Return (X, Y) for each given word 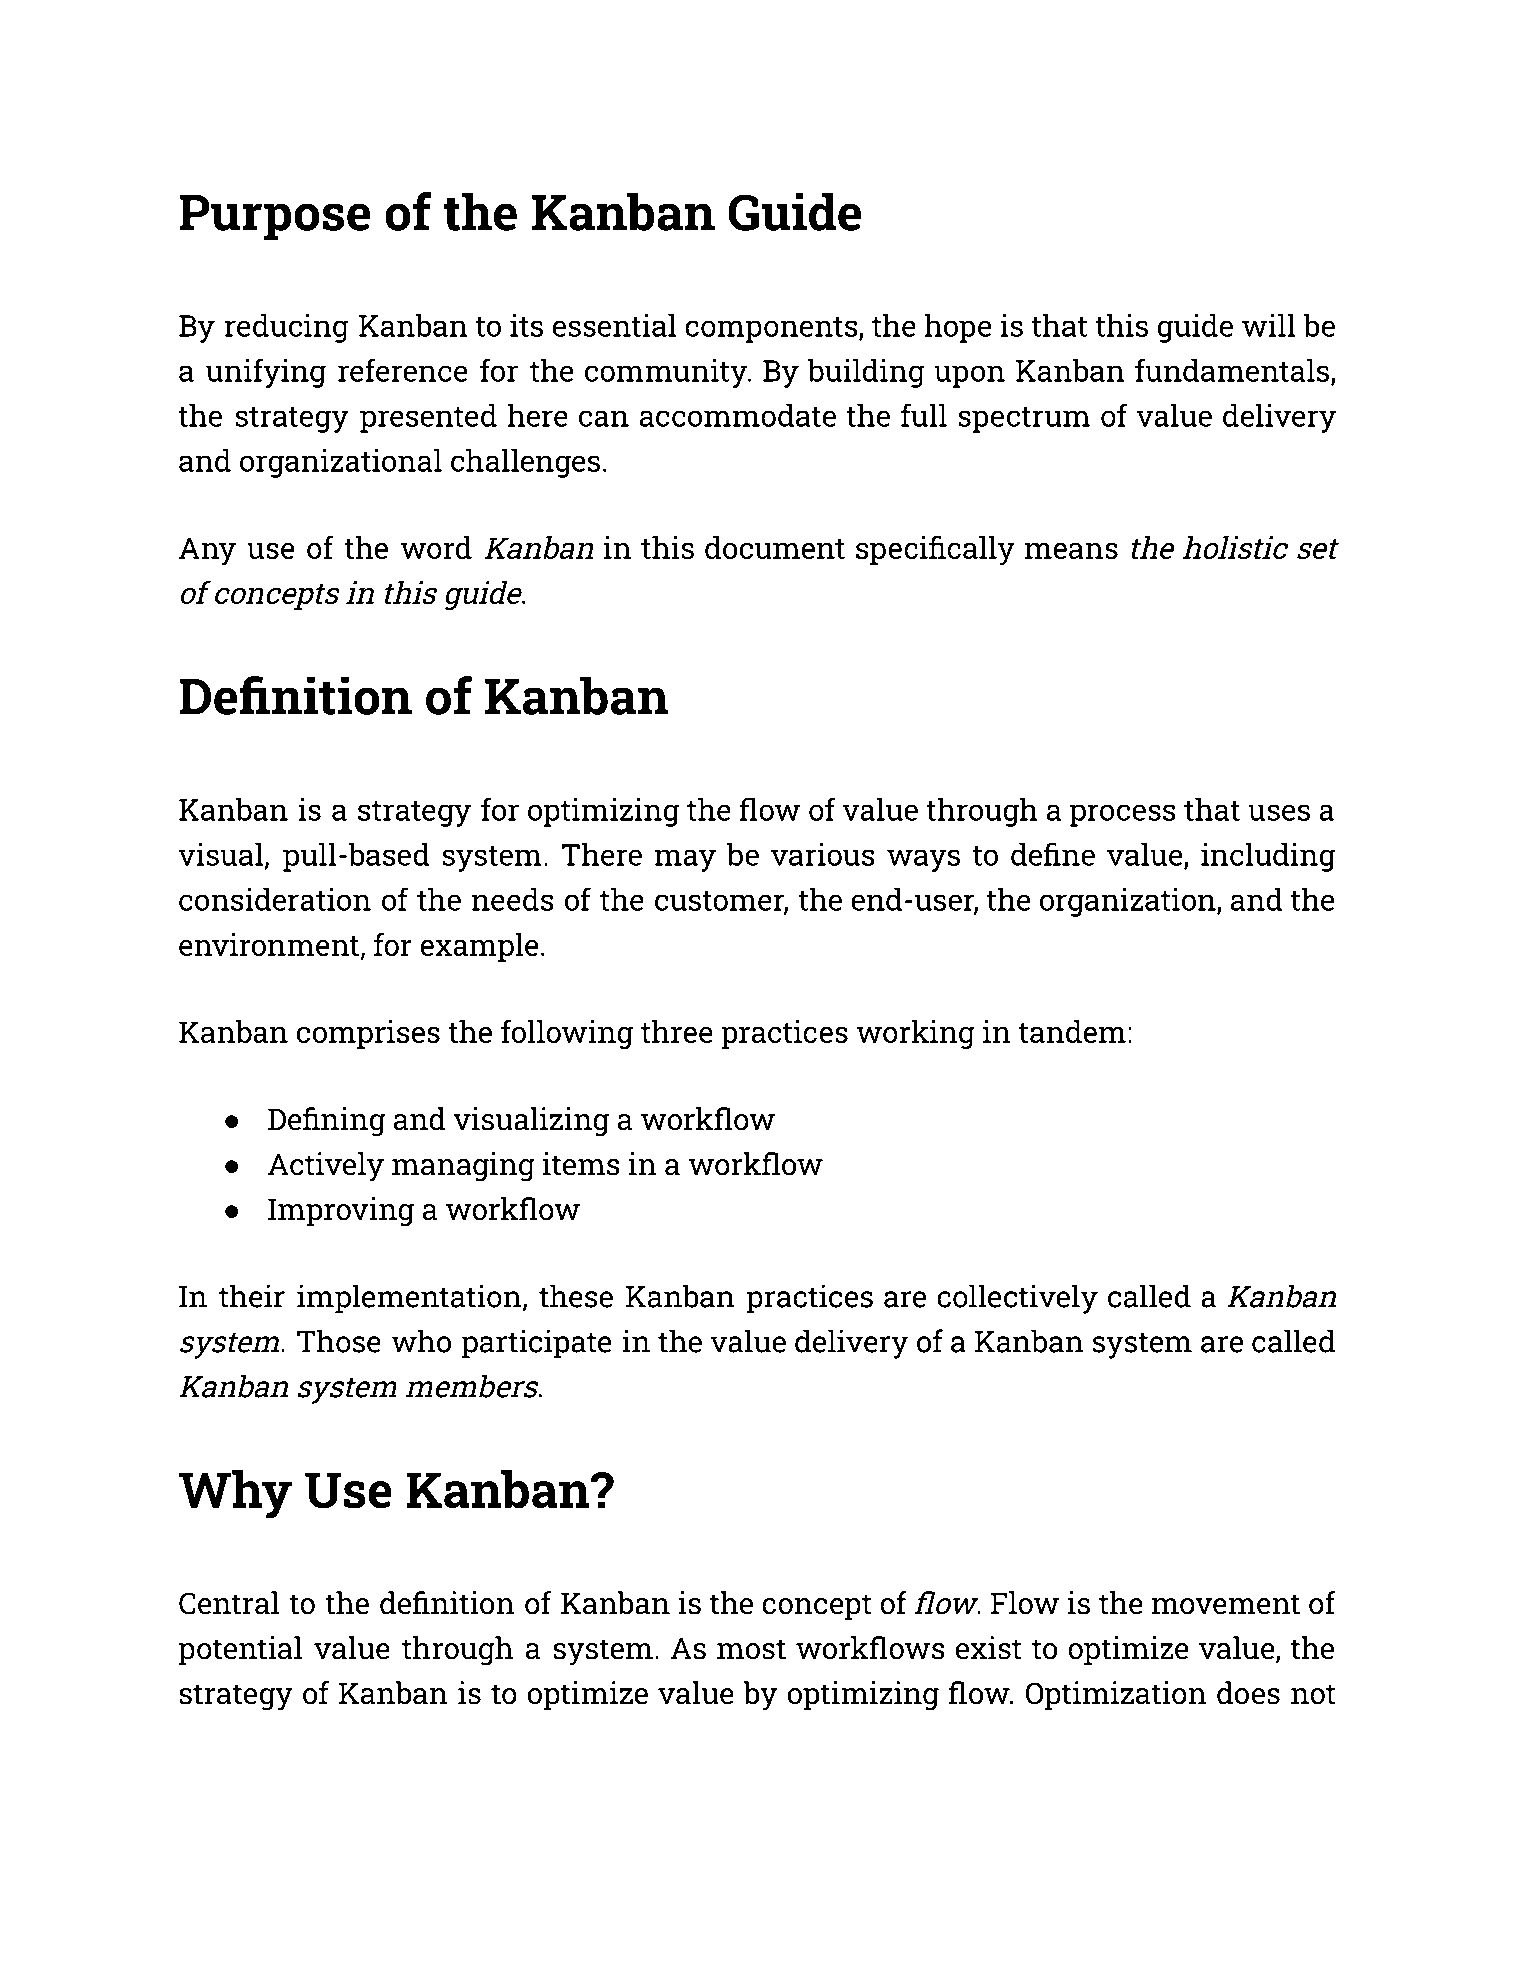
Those (339, 1341)
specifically (935, 550)
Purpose (274, 218)
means (1071, 550)
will (1269, 325)
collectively (1017, 1299)
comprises (368, 1034)
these (576, 1296)
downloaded (428, 1801)
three (677, 1031)
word (436, 547)
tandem (1072, 1031)
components (772, 330)
